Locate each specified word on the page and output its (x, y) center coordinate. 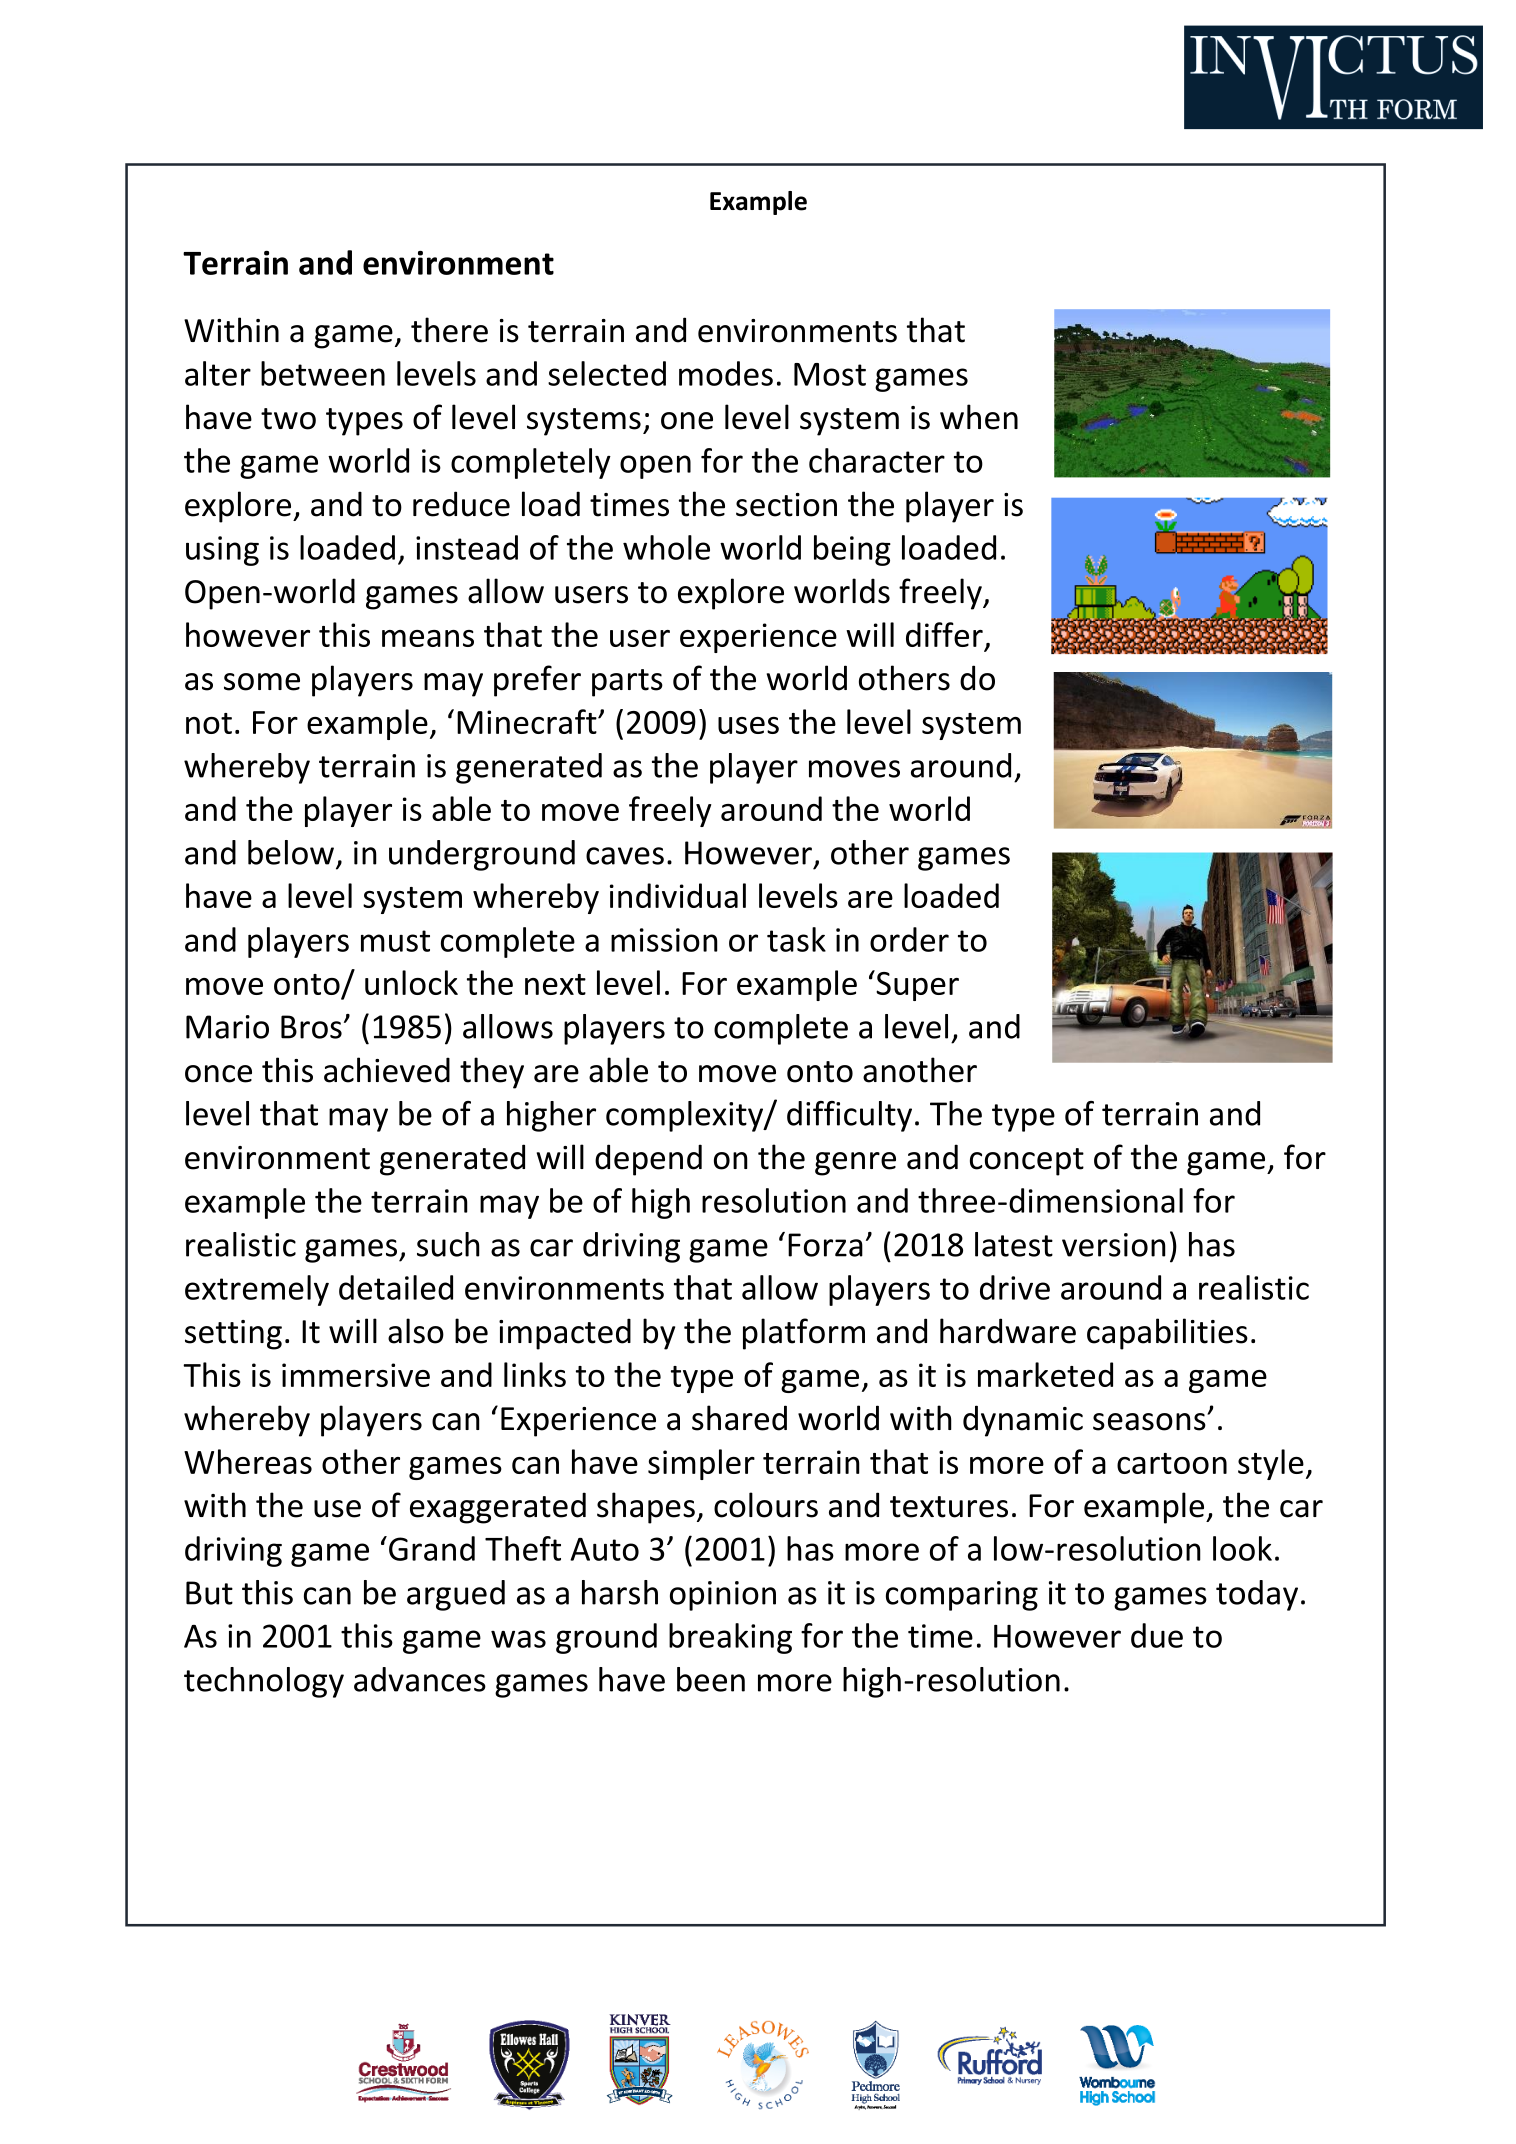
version (1114, 1245)
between (323, 373)
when (979, 417)
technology (264, 1682)
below (291, 852)
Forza (825, 1245)
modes (726, 373)
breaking (730, 1638)
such (448, 1244)
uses (748, 725)
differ (944, 634)
